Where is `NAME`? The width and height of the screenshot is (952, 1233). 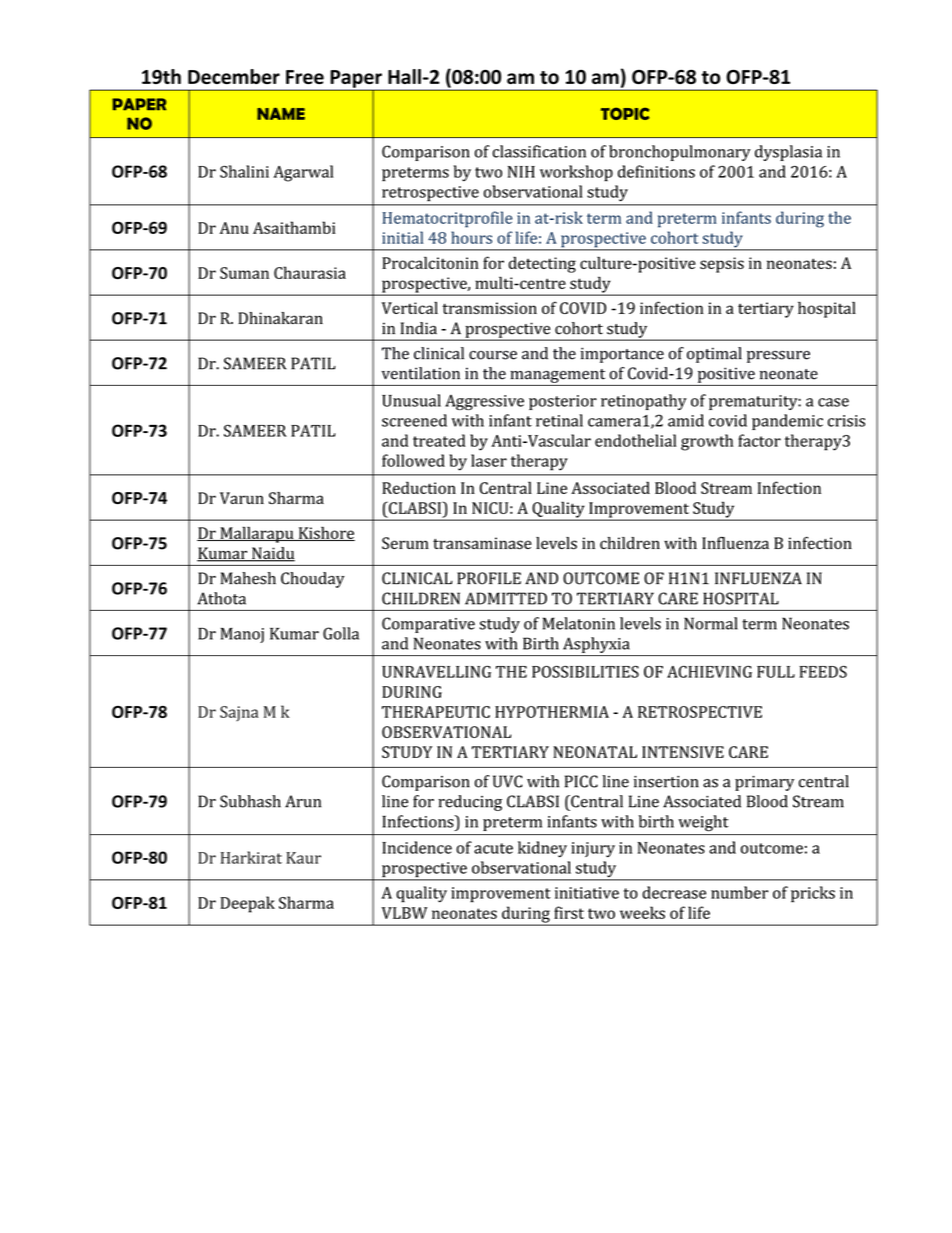
NAME is located at coordinates (281, 114).
